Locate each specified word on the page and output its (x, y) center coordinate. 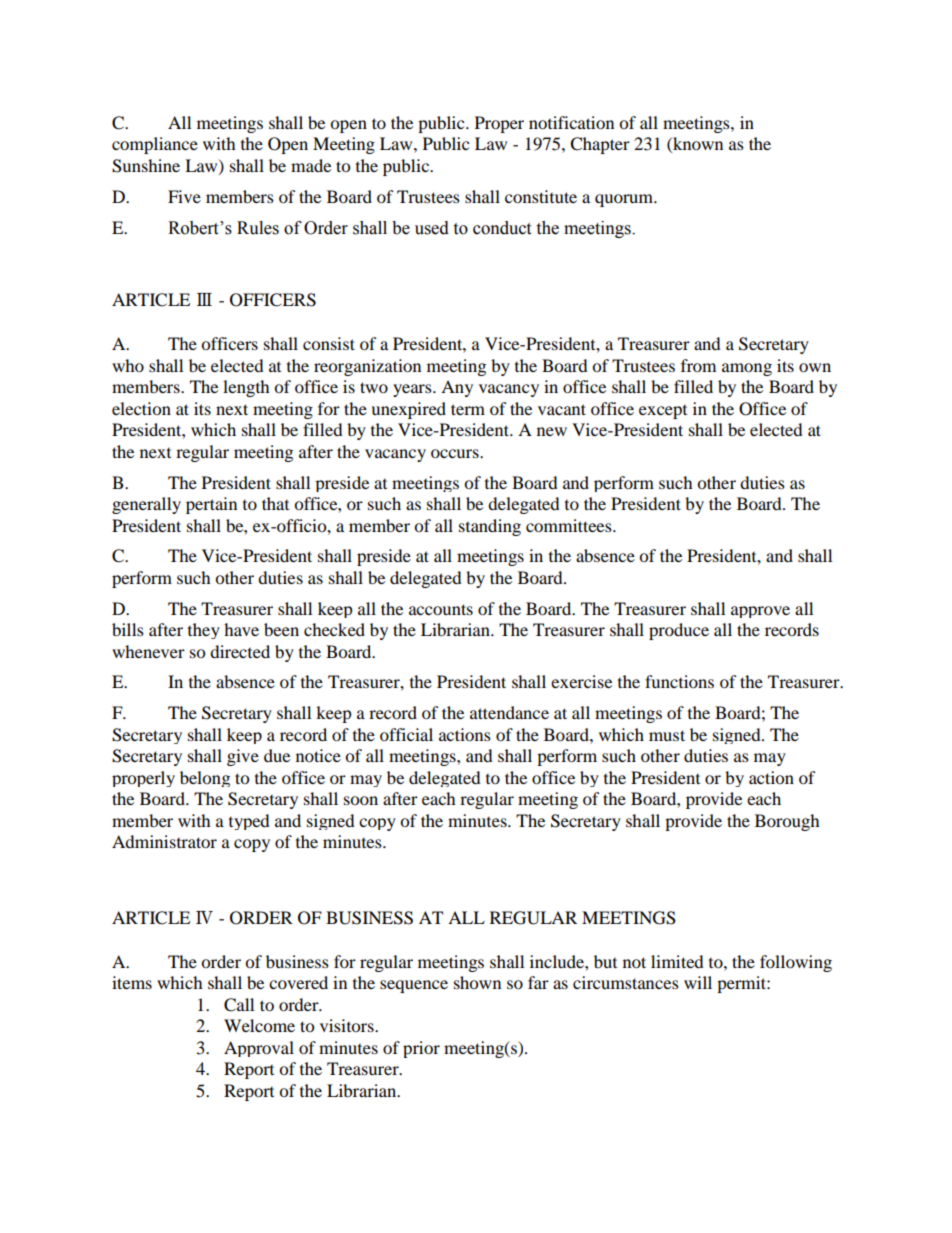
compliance (155, 145)
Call (239, 1005)
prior (421, 1049)
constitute (541, 196)
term (468, 409)
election (141, 408)
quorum (625, 200)
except (663, 412)
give (243, 757)
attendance (509, 712)
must (667, 735)
